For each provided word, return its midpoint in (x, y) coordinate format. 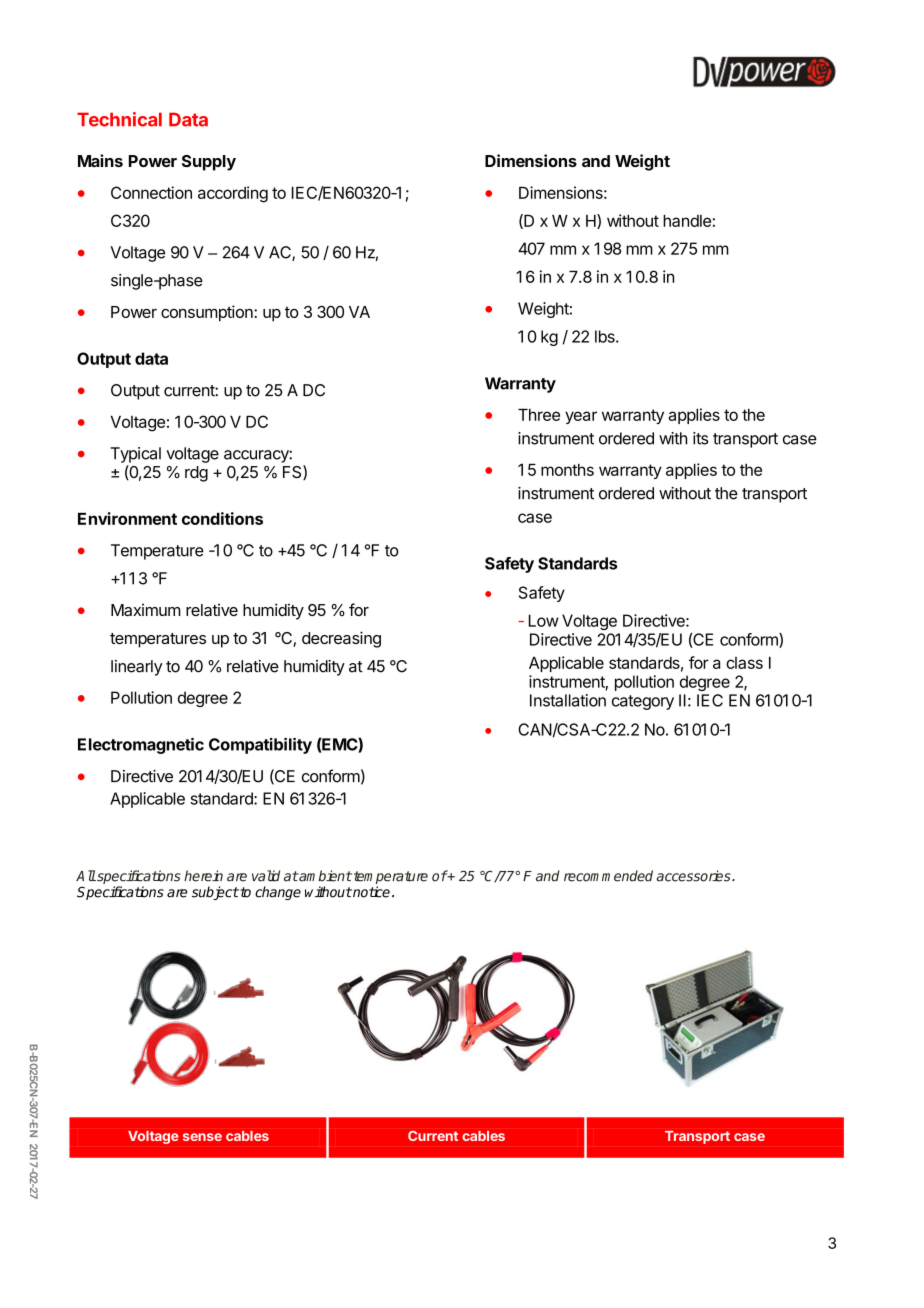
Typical (135, 455)
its (700, 438)
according (233, 194)
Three (539, 415)
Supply (209, 163)
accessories (694, 876)
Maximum (146, 610)
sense (202, 1137)
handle (687, 221)
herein (203, 876)
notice (370, 892)
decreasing (341, 639)
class (744, 663)
